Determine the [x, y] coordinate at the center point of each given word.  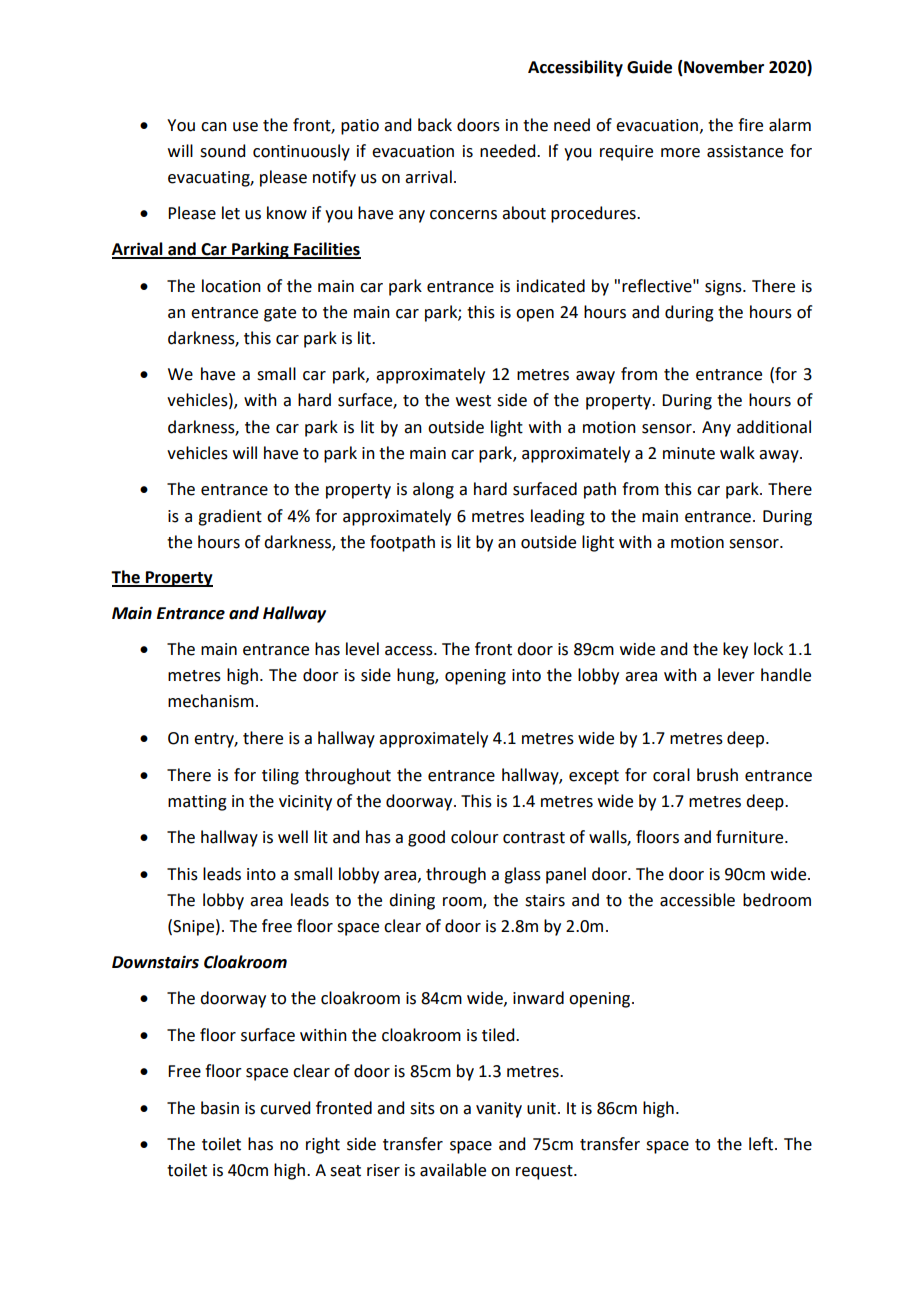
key [735, 650]
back [435, 125]
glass [522, 875]
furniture [751, 837]
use [245, 127]
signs [724, 288]
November [723, 67]
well [293, 837]
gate [280, 314]
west [473, 401]
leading [558, 517]
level [362, 649]
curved [285, 1108]
